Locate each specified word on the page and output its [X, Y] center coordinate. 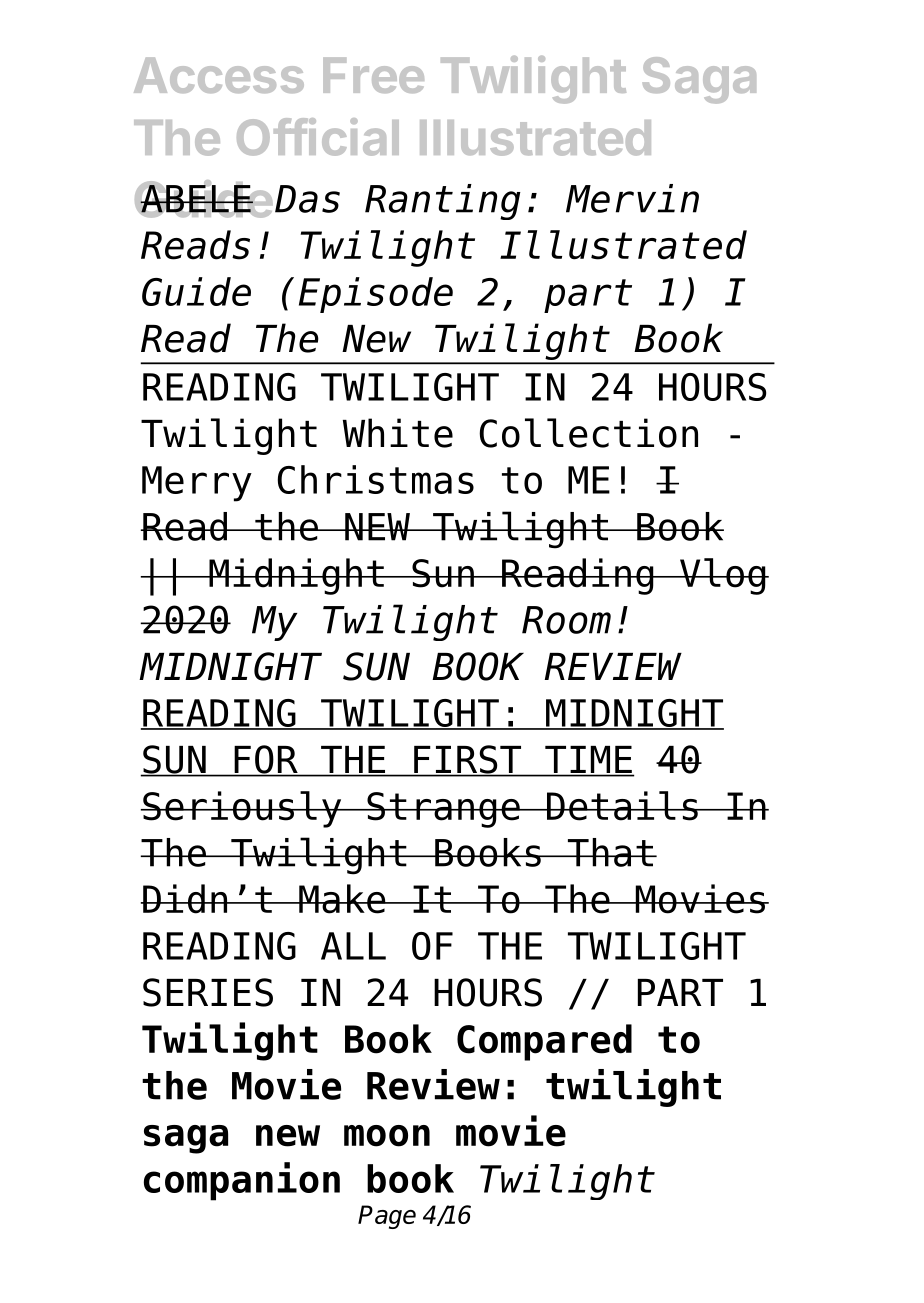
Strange [443, 810]
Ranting [443, 202]
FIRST [468, 760]
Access [219, 75]
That [610, 852]
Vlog [723, 576]
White [398, 433]
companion [242, 1181]
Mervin [632, 198]
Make [342, 899]
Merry [197, 484]
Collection [588, 433]
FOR [266, 760]
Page [387, 1217]
